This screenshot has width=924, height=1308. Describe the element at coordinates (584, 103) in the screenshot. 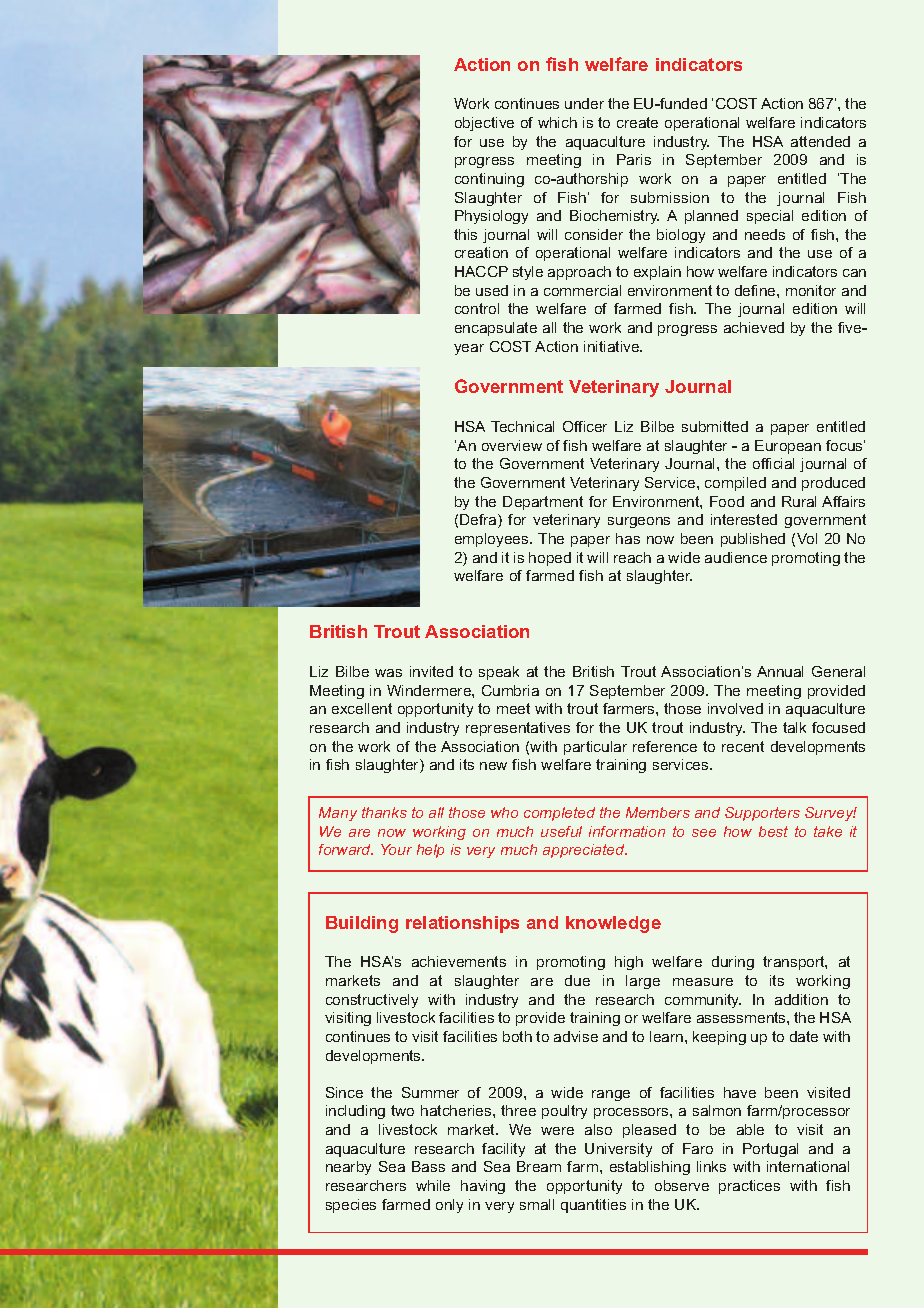

I see `under` at that location.
